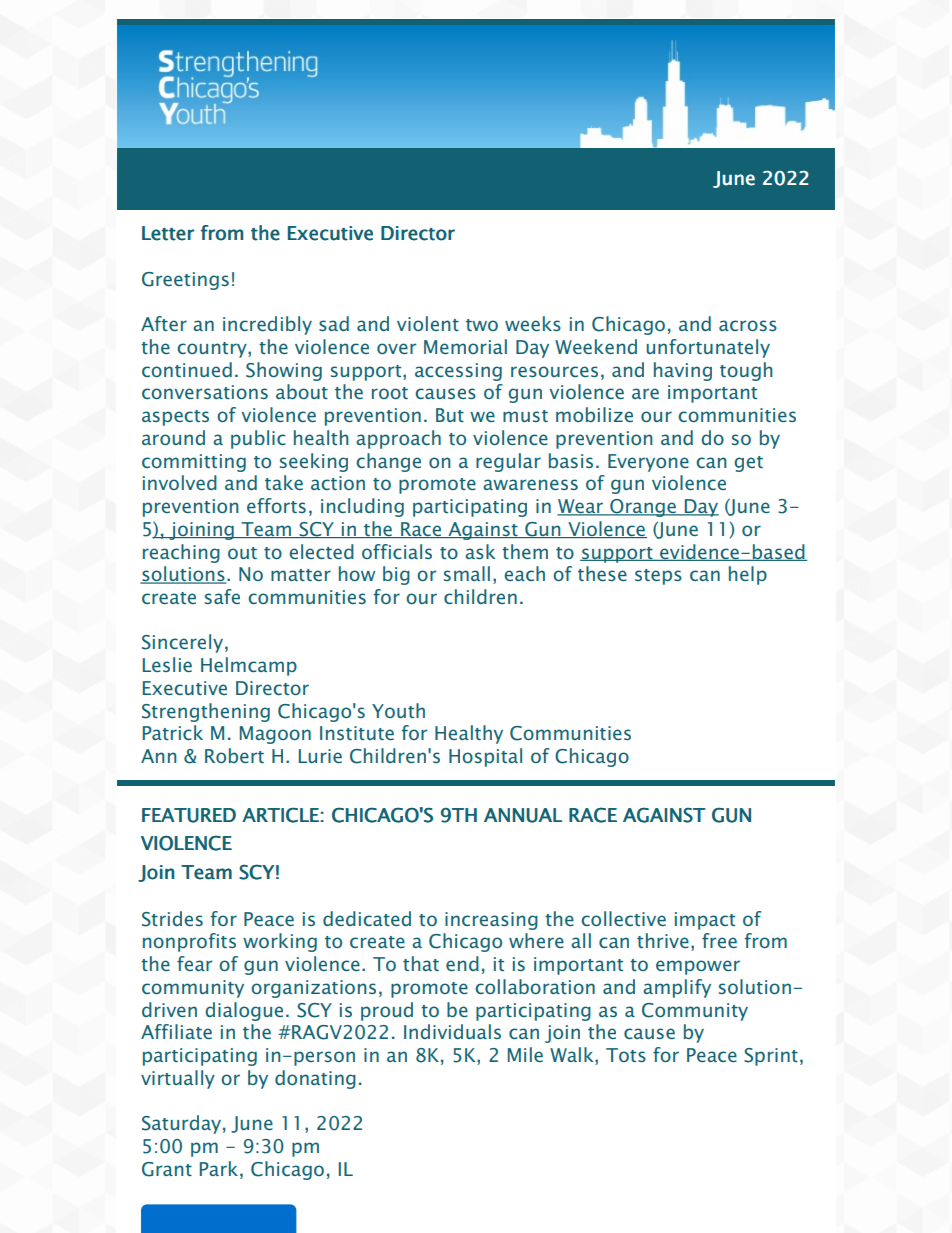  What do you see at coordinates (748, 325) in the screenshot?
I see `across` at bounding box center [748, 325].
